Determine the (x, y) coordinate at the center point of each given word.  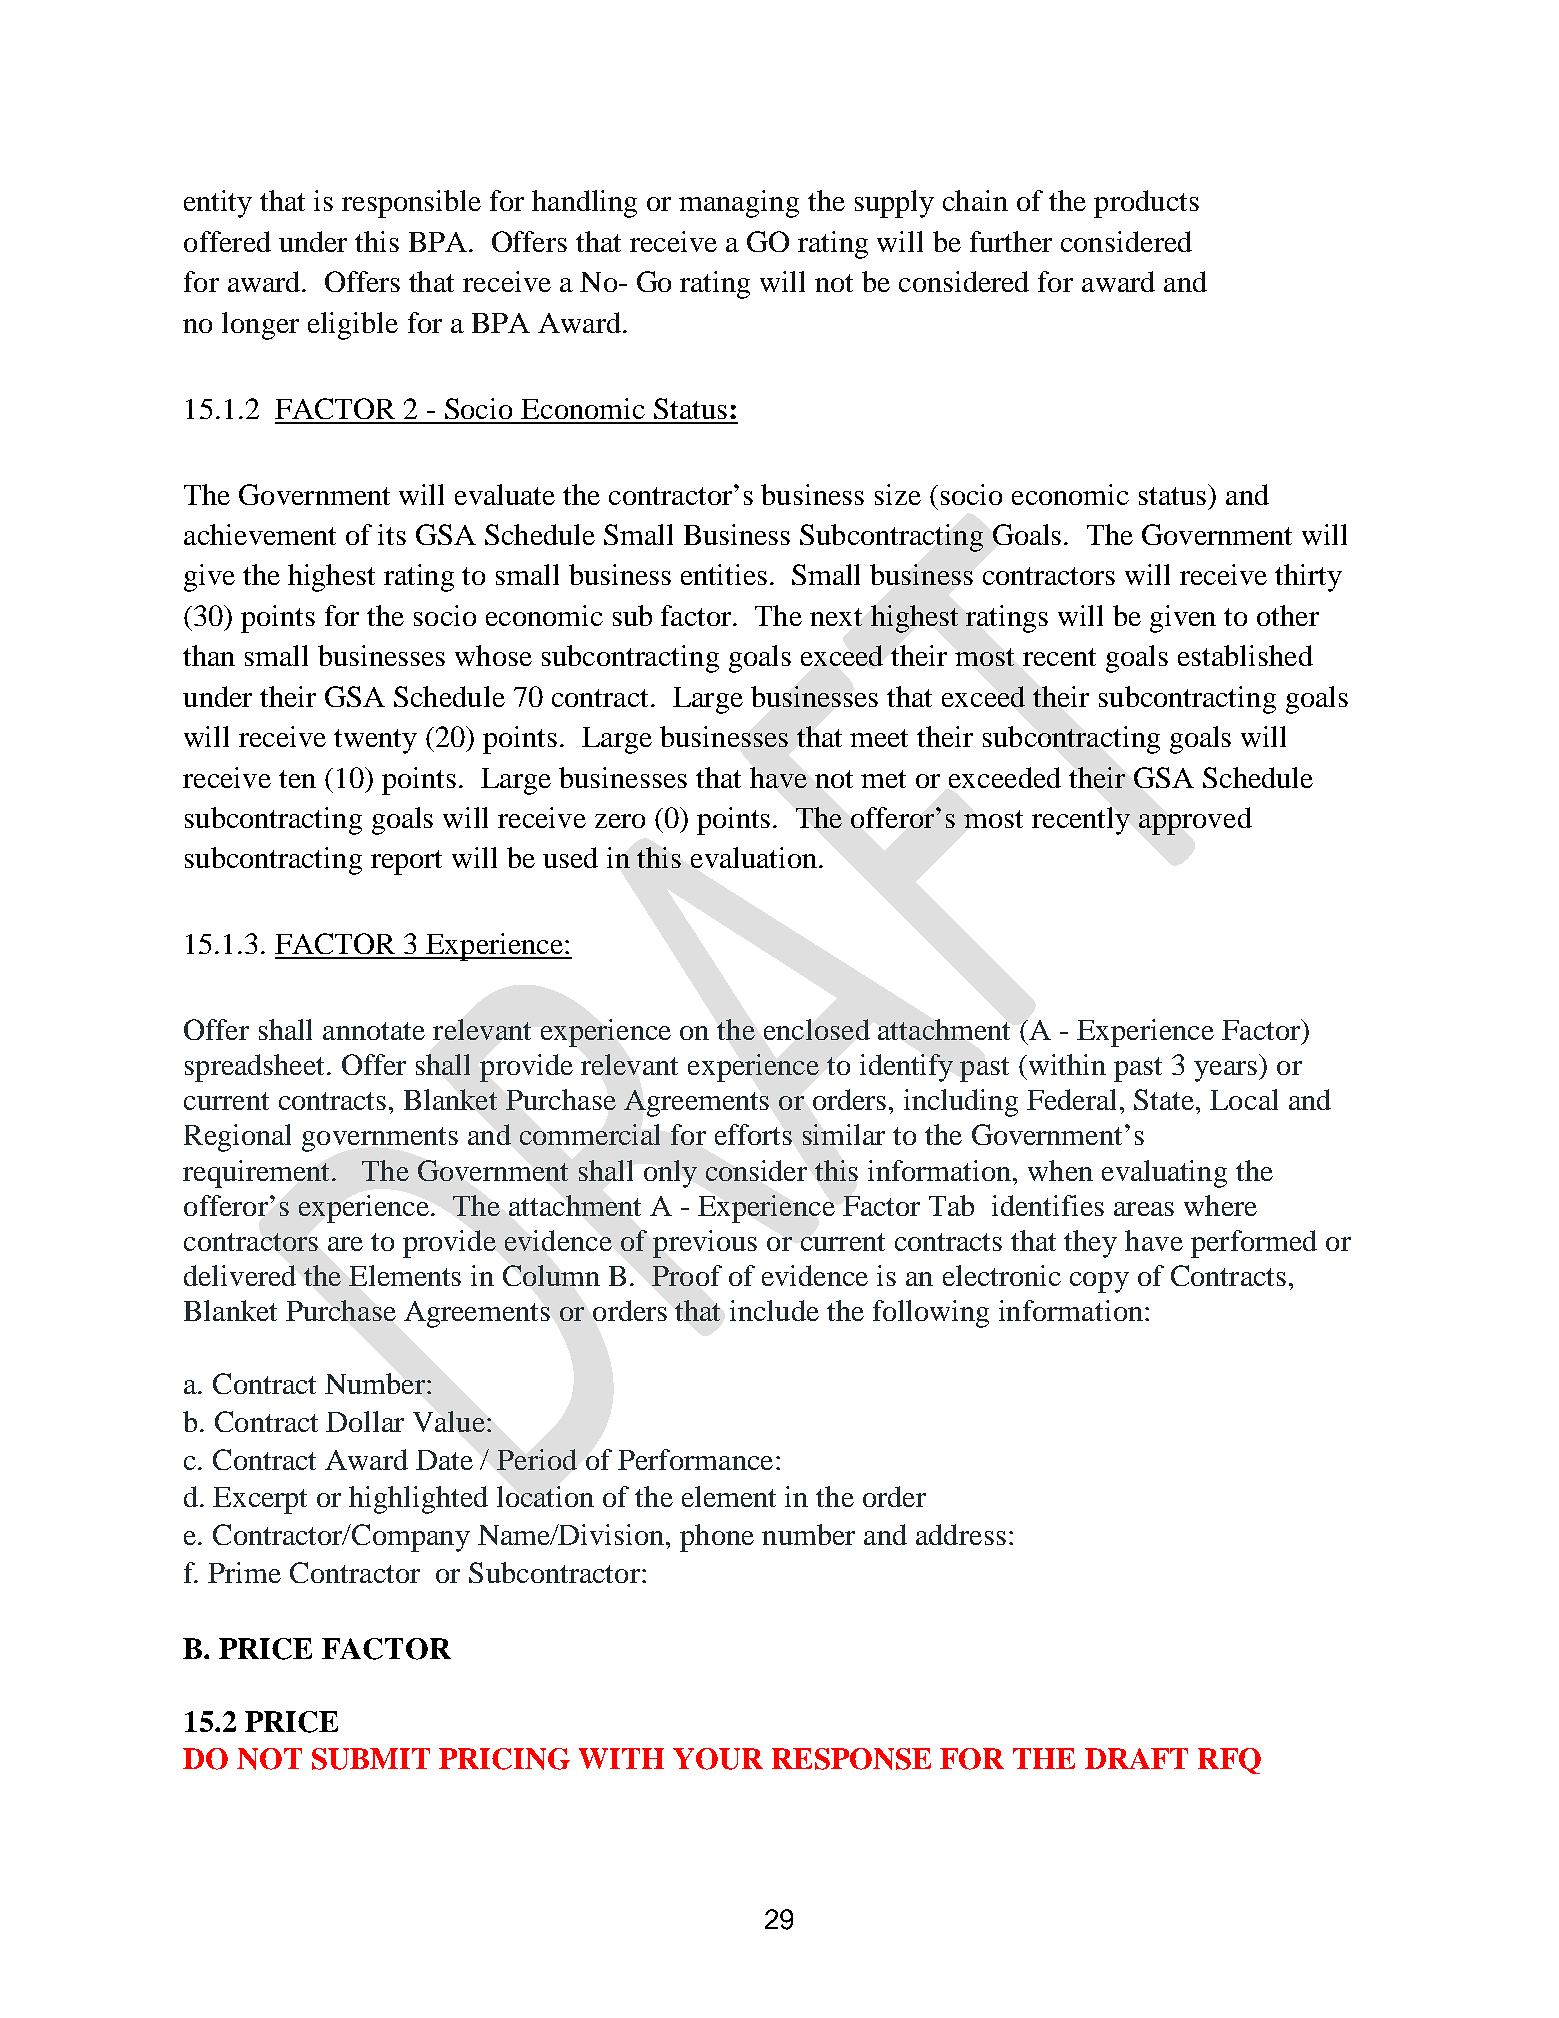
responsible (411, 204)
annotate (374, 1031)
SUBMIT (371, 1759)
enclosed (817, 1029)
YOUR (718, 1759)
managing (739, 204)
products (1146, 204)
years (1227, 1071)
